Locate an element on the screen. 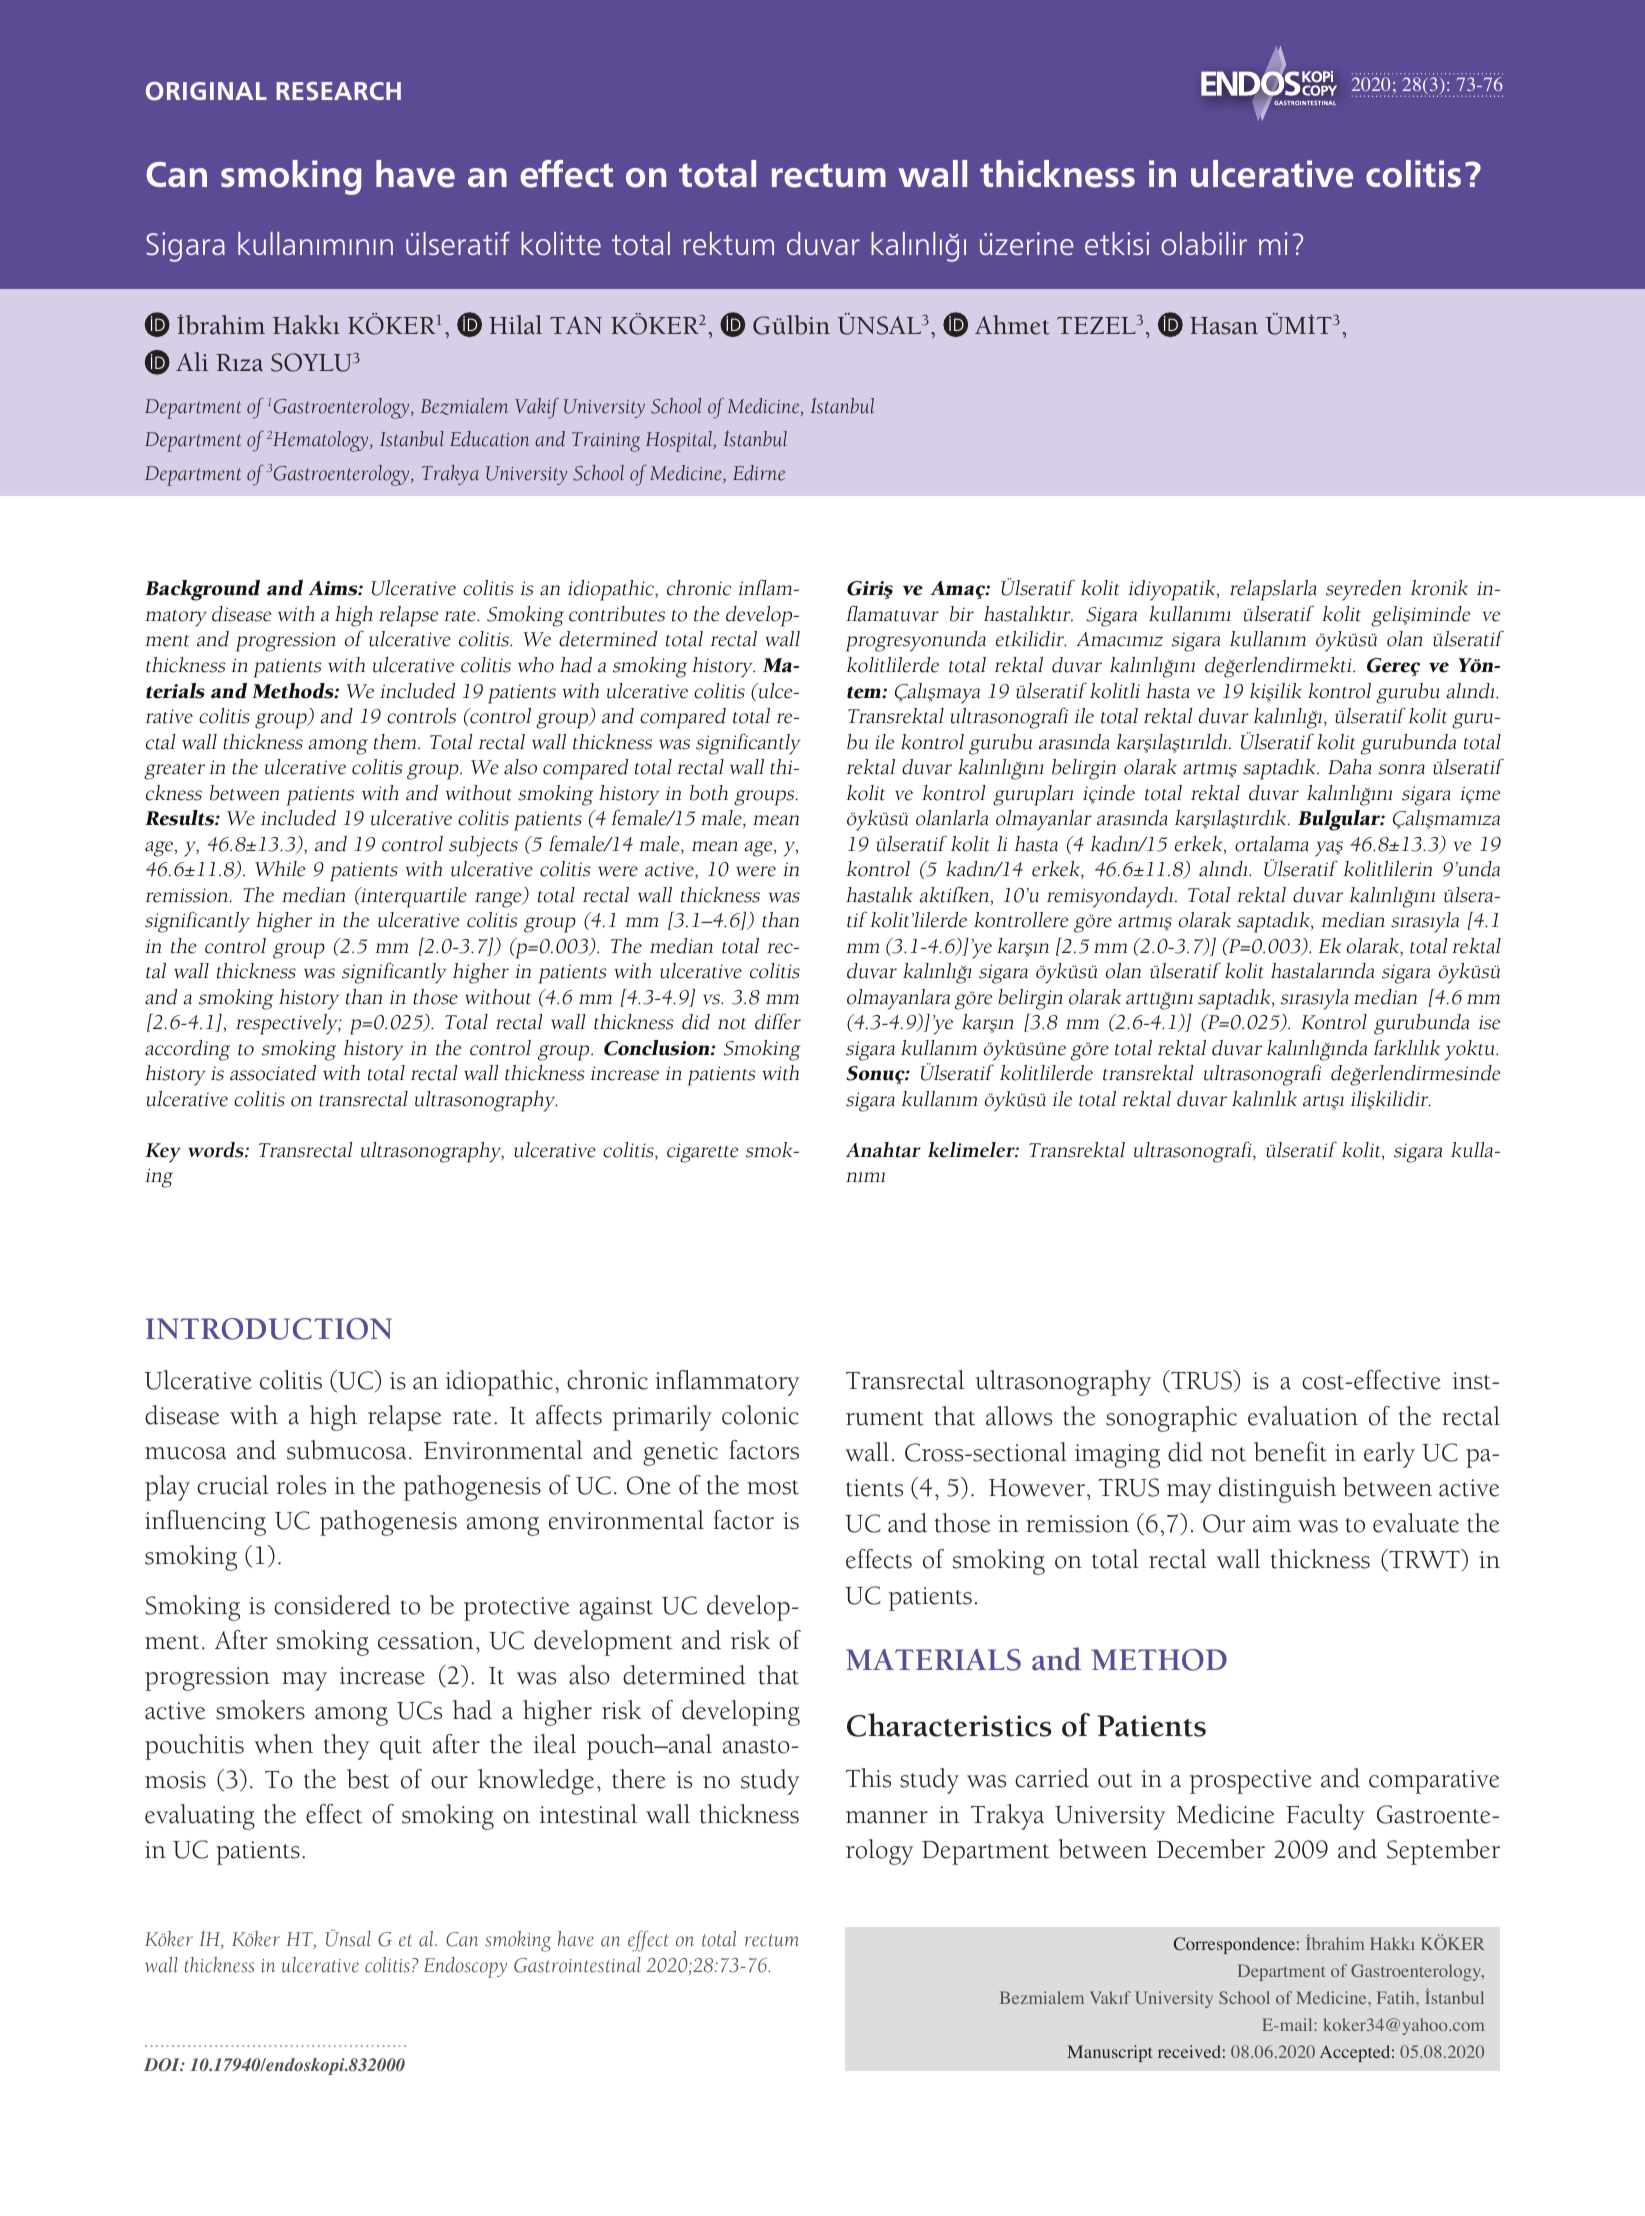  manner is located at coordinates (887, 1817).
